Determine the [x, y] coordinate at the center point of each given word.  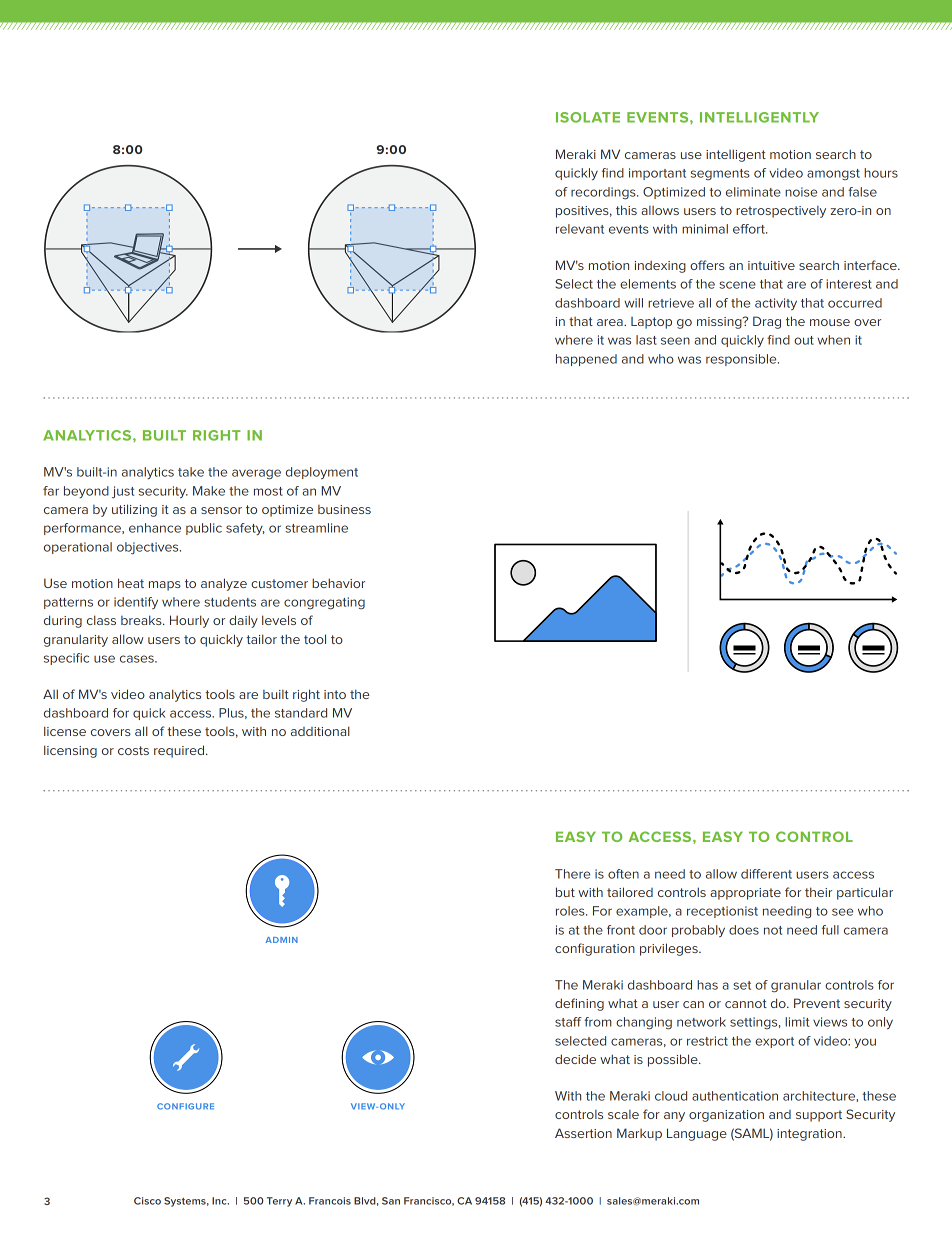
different [766, 874]
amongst [833, 174]
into [335, 694]
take [191, 472]
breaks [142, 620]
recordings [604, 193]
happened [586, 360]
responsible [742, 360]
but [565, 892]
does [744, 930]
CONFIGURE [185, 1106]
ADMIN [282, 940]
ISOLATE [588, 117]
